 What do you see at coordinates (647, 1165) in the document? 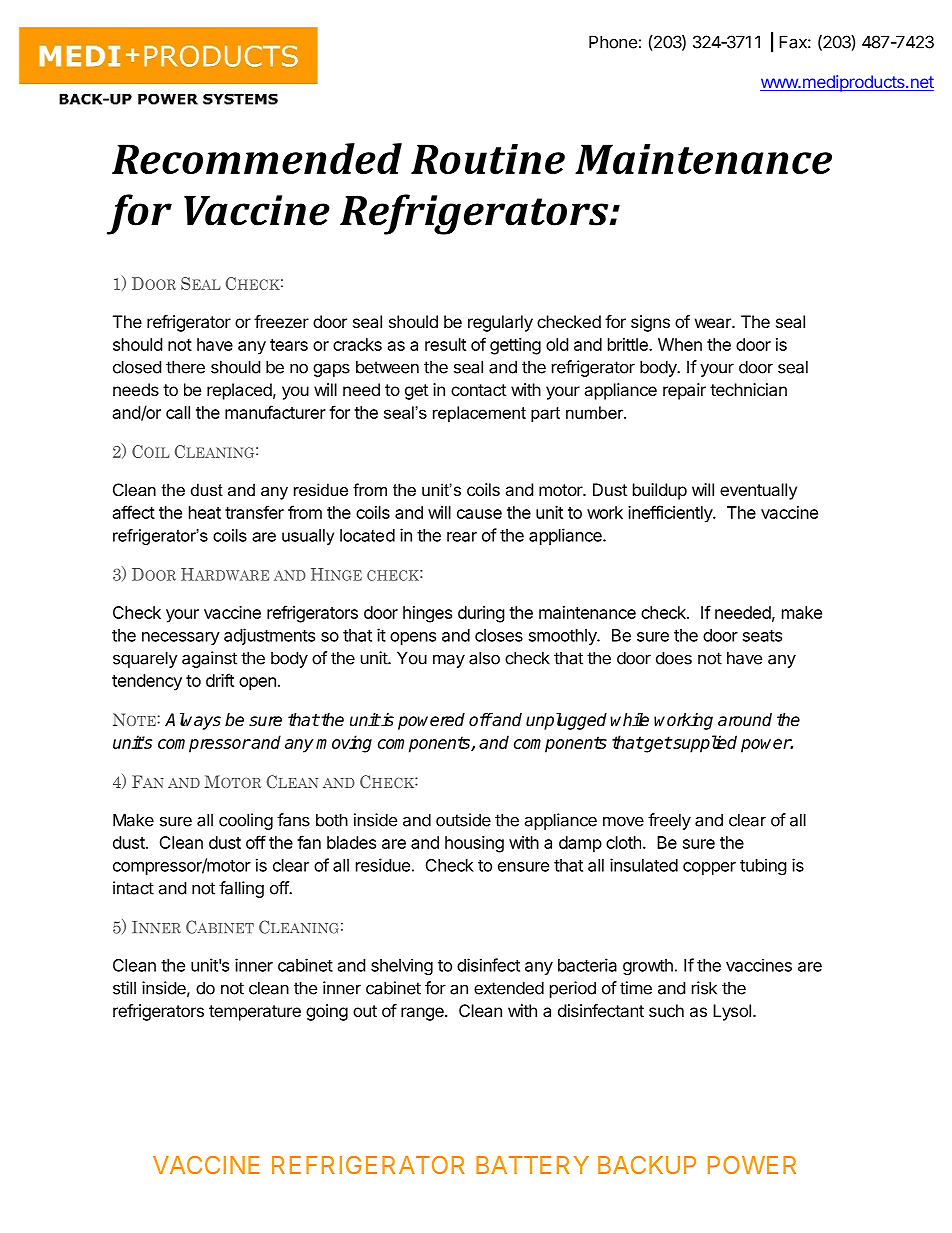
I see `BACKUP` at bounding box center [647, 1165].
